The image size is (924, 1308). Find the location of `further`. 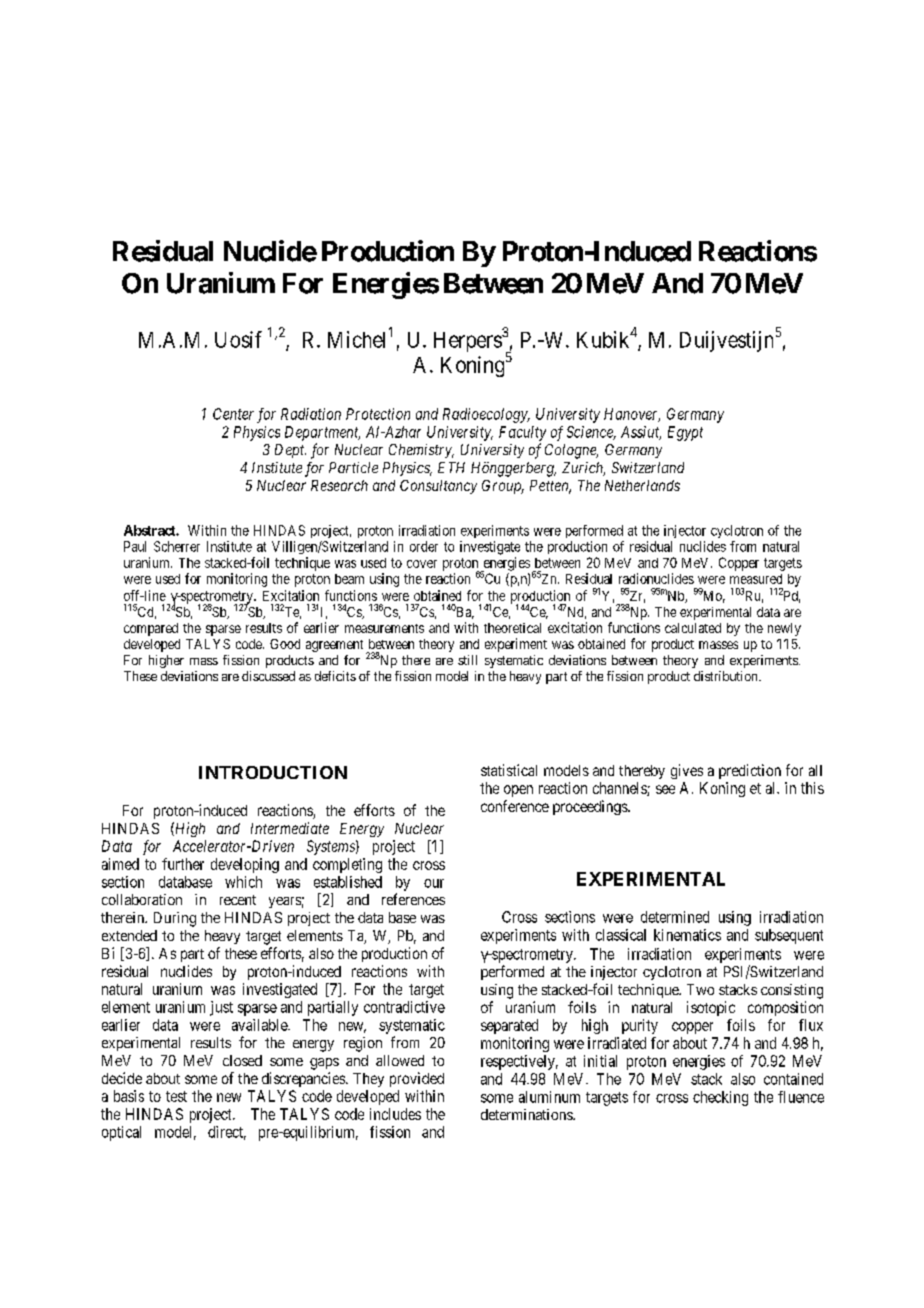

further is located at coordinates (183, 864).
